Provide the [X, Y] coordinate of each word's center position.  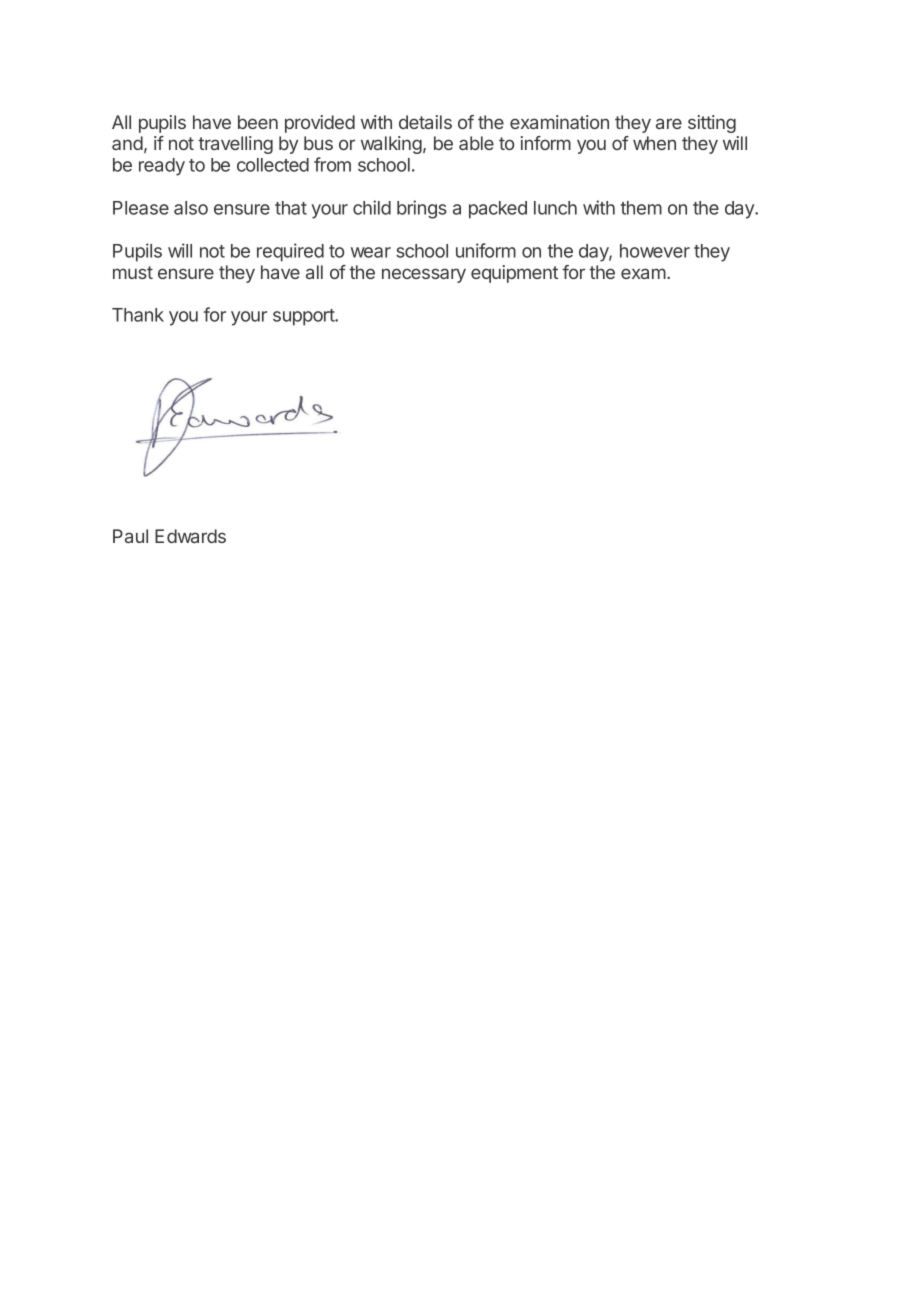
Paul [130, 536]
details [425, 122]
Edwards [190, 536]
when [654, 143]
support [304, 317]
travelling [235, 145]
